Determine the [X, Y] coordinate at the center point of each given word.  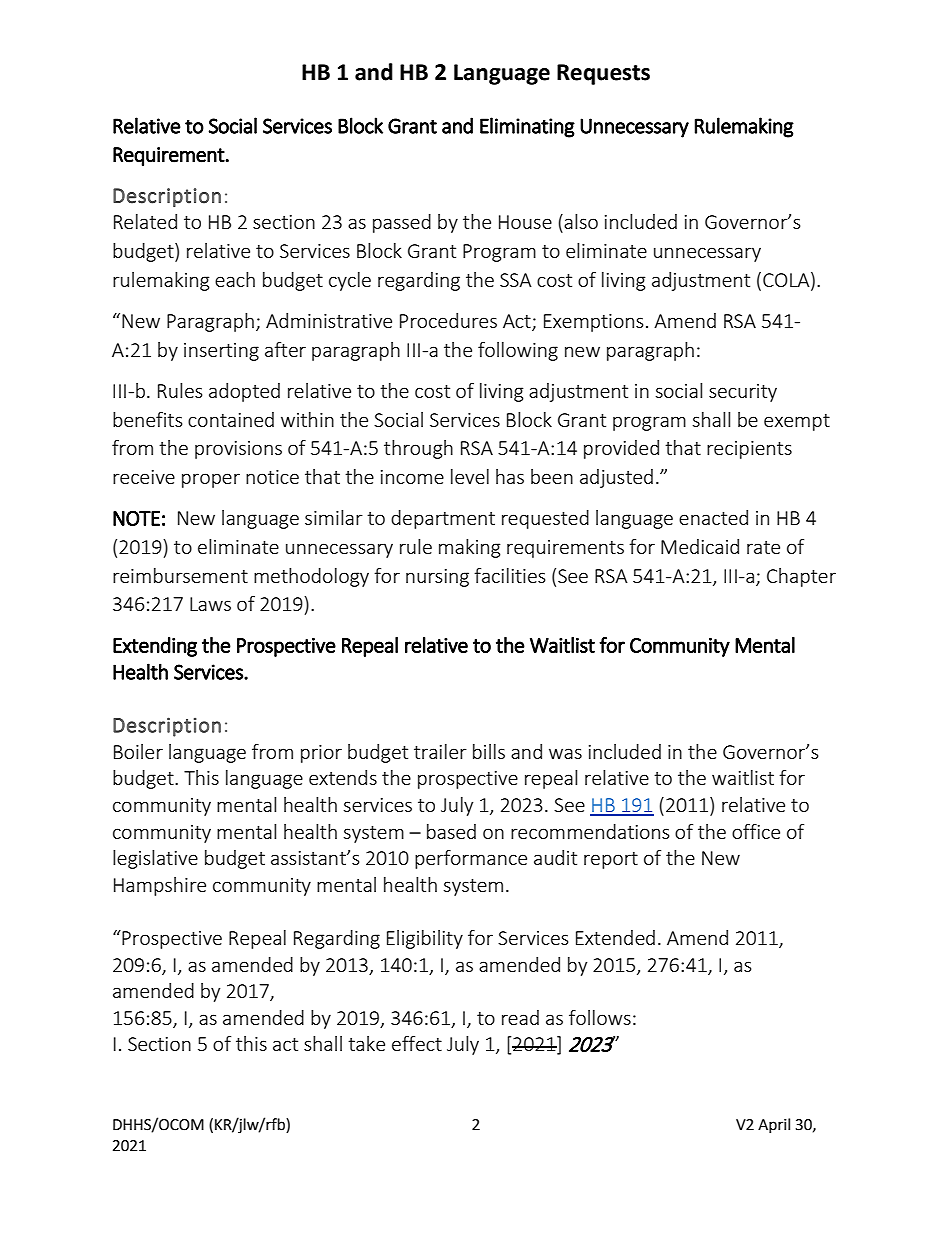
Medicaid [700, 546]
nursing [437, 578]
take [366, 1043]
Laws [210, 604]
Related [145, 221]
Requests [603, 74]
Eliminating [527, 127]
